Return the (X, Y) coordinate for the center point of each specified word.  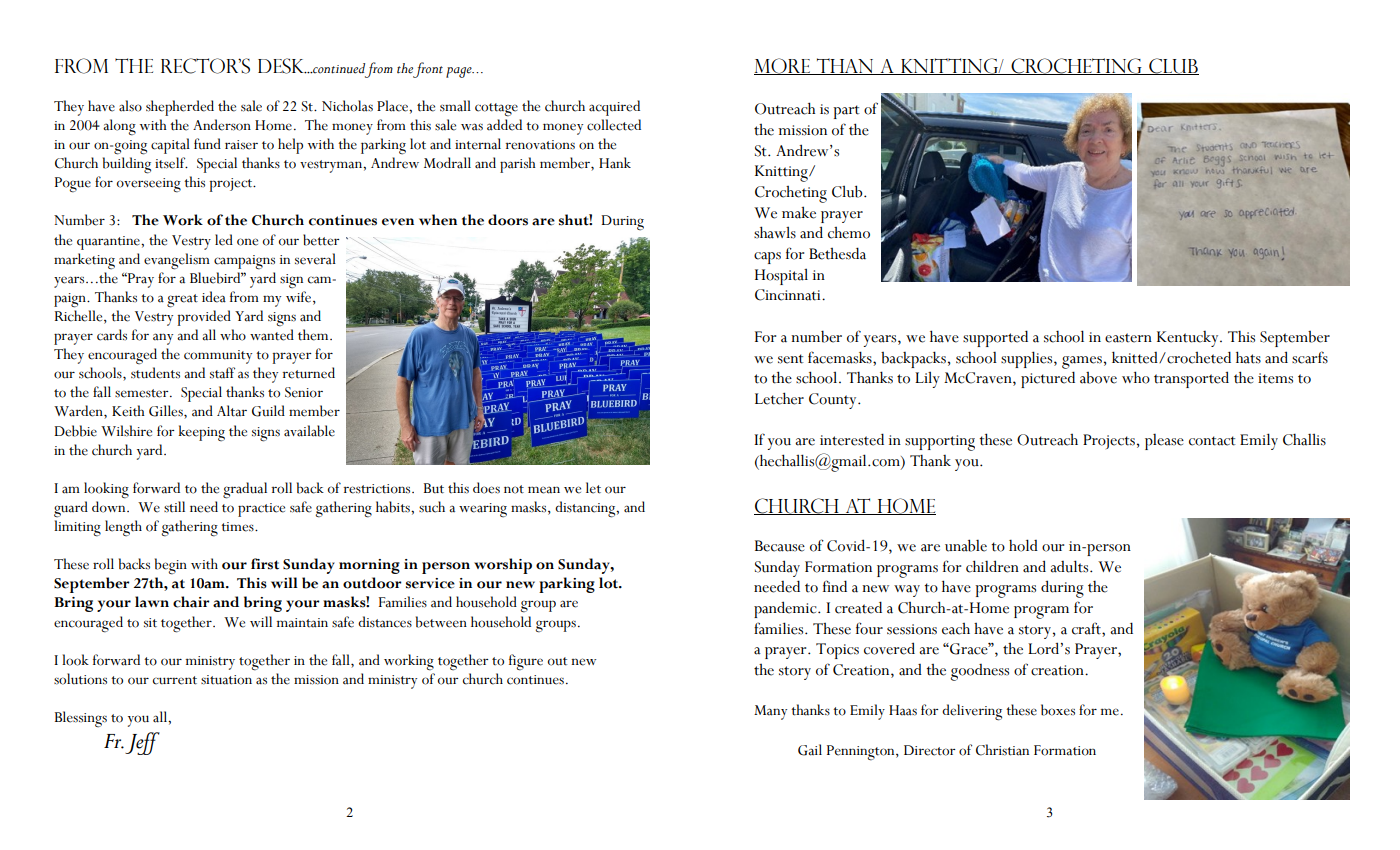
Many (770, 712)
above (1098, 378)
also (130, 106)
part (846, 112)
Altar (232, 411)
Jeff (142, 743)
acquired (614, 108)
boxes (1058, 710)
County (834, 401)
